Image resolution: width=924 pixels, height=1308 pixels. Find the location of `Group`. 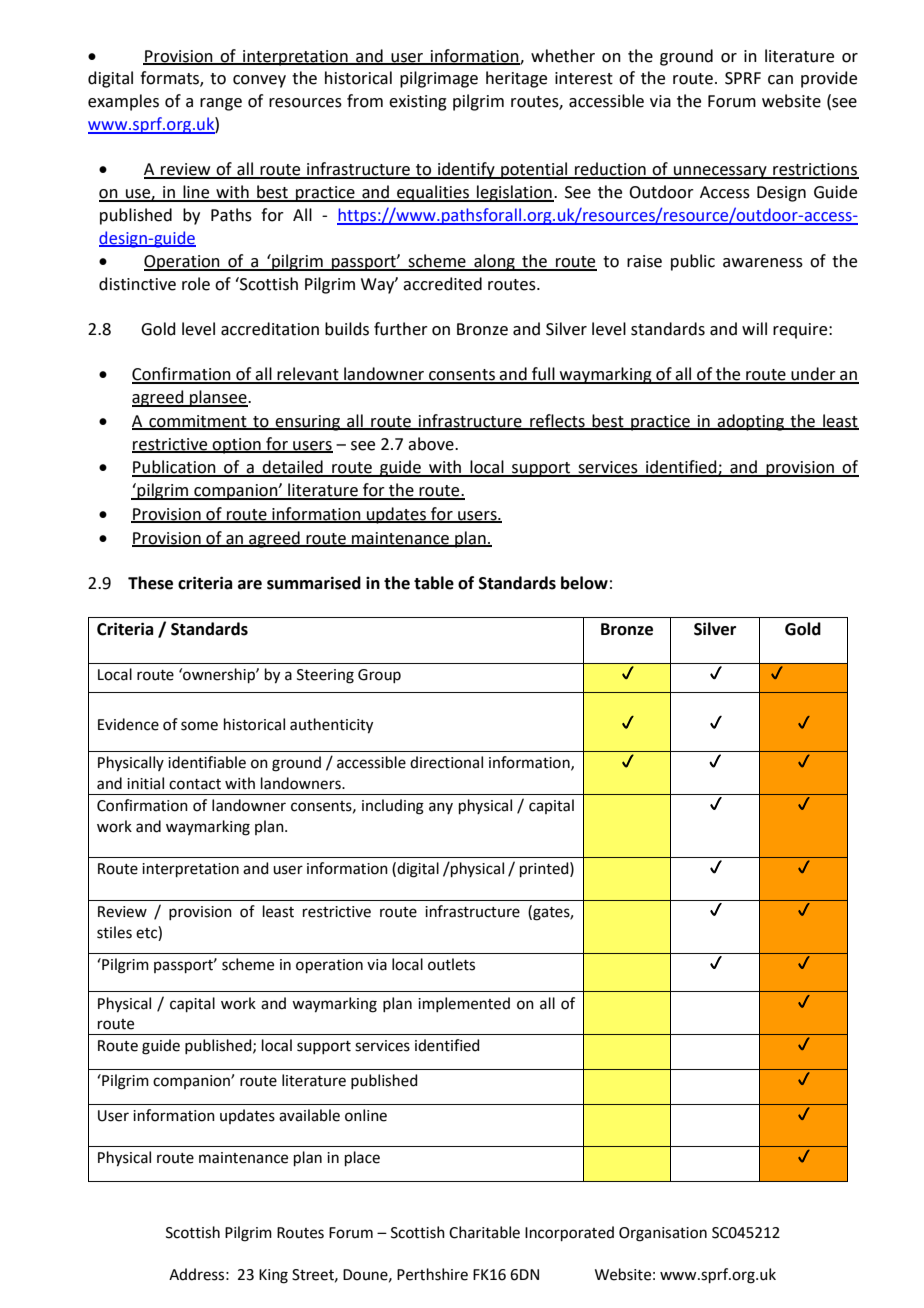

Group is located at coordinates (379, 676).
